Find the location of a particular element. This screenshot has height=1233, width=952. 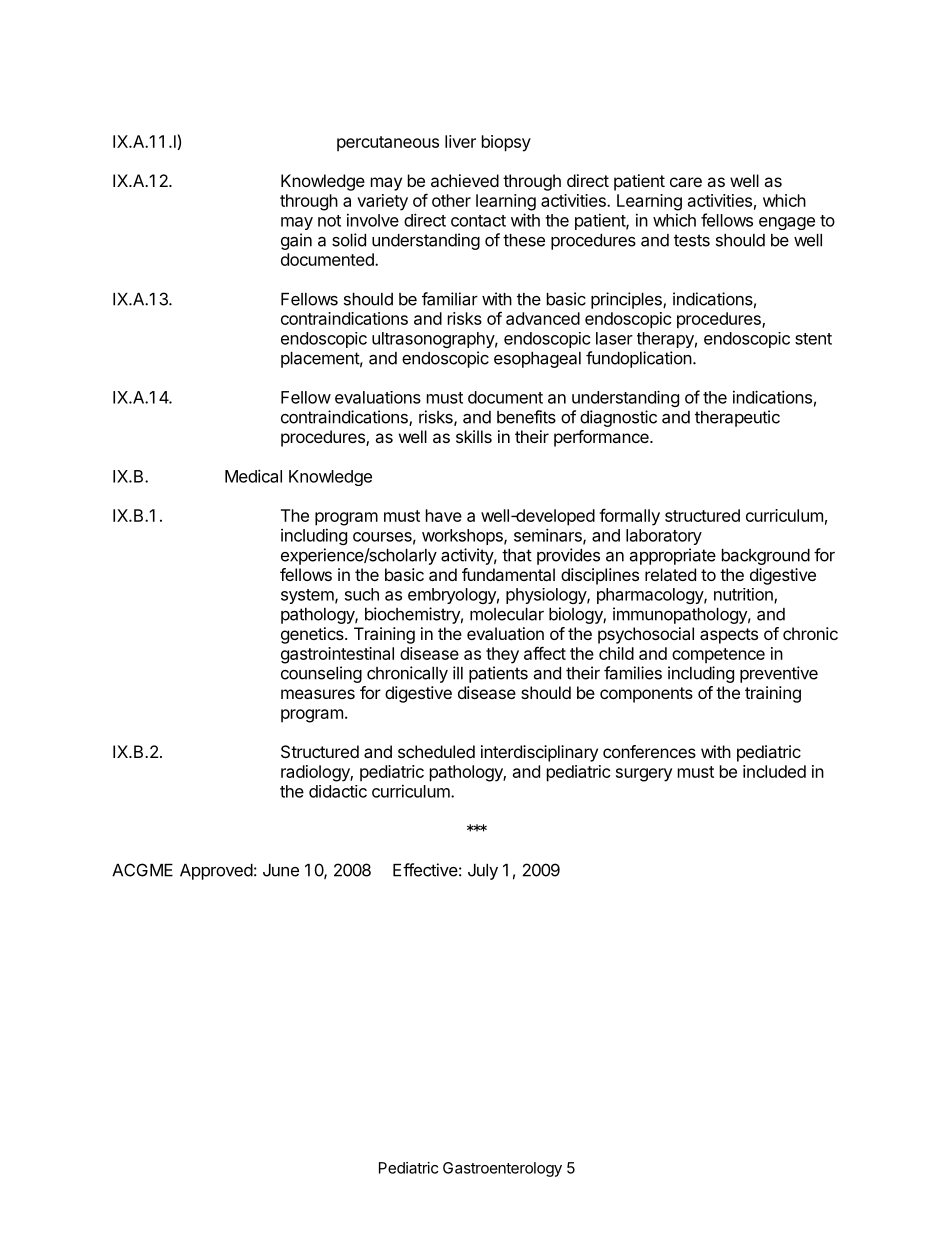

scheduled is located at coordinates (436, 751).
